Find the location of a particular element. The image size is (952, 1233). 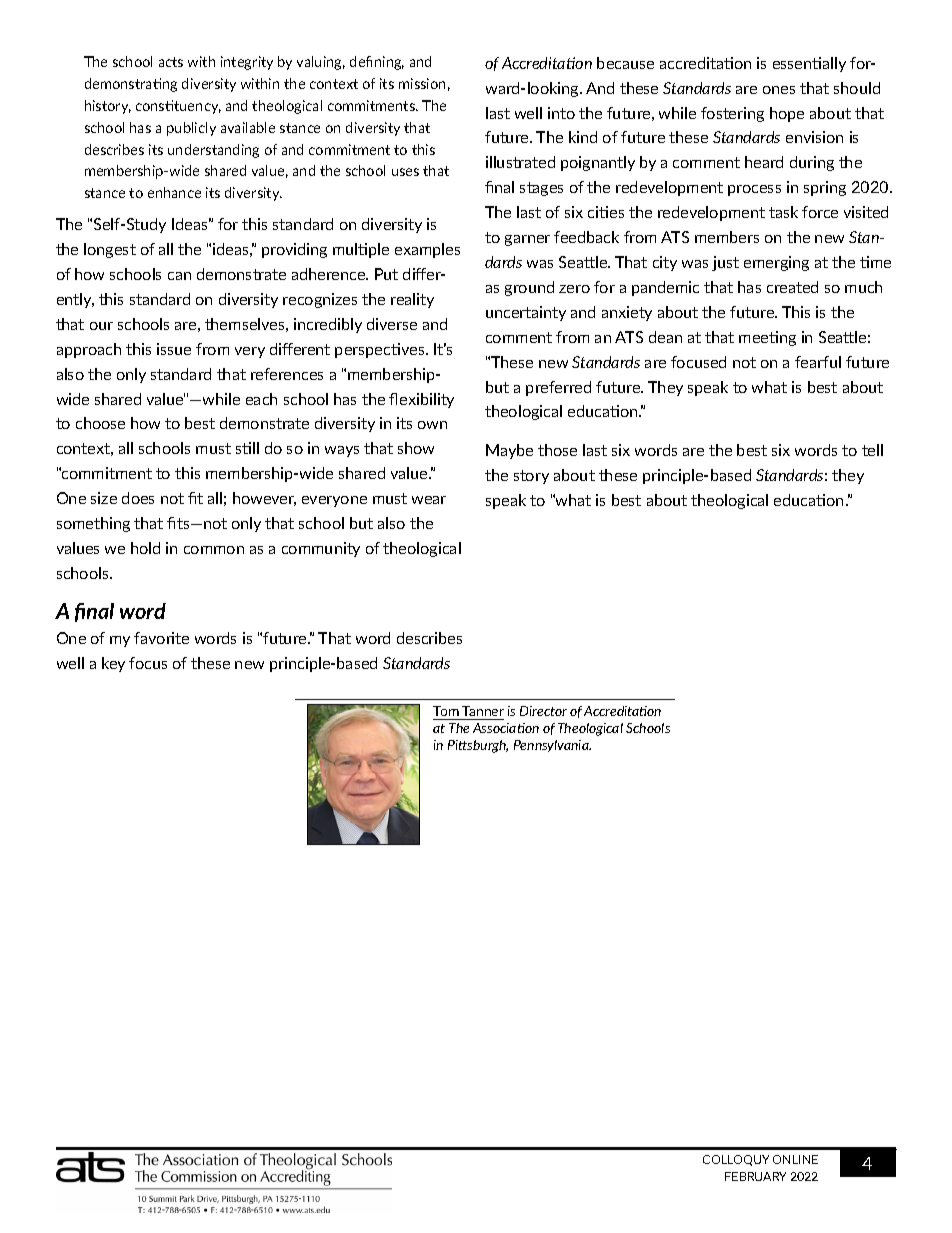

Pittsburgh is located at coordinates (478, 746).
